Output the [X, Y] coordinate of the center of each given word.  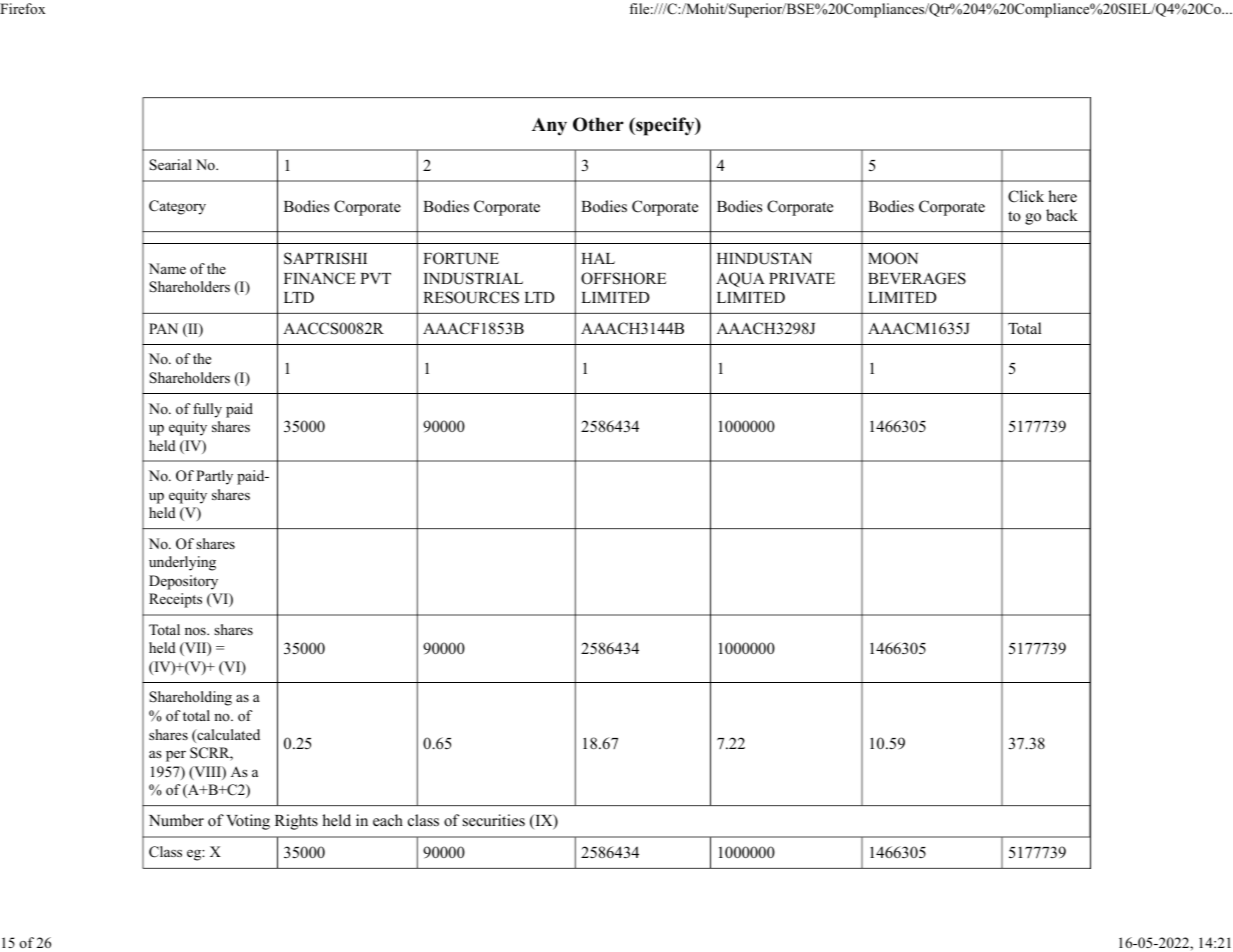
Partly [214, 477]
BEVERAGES [917, 278]
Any [549, 126]
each [388, 820]
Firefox [23, 8]
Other [598, 124]
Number [176, 820]
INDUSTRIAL [473, 278]
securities [494, 820]
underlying [182, 563]
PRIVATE [802, 278]
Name [167, 268]
